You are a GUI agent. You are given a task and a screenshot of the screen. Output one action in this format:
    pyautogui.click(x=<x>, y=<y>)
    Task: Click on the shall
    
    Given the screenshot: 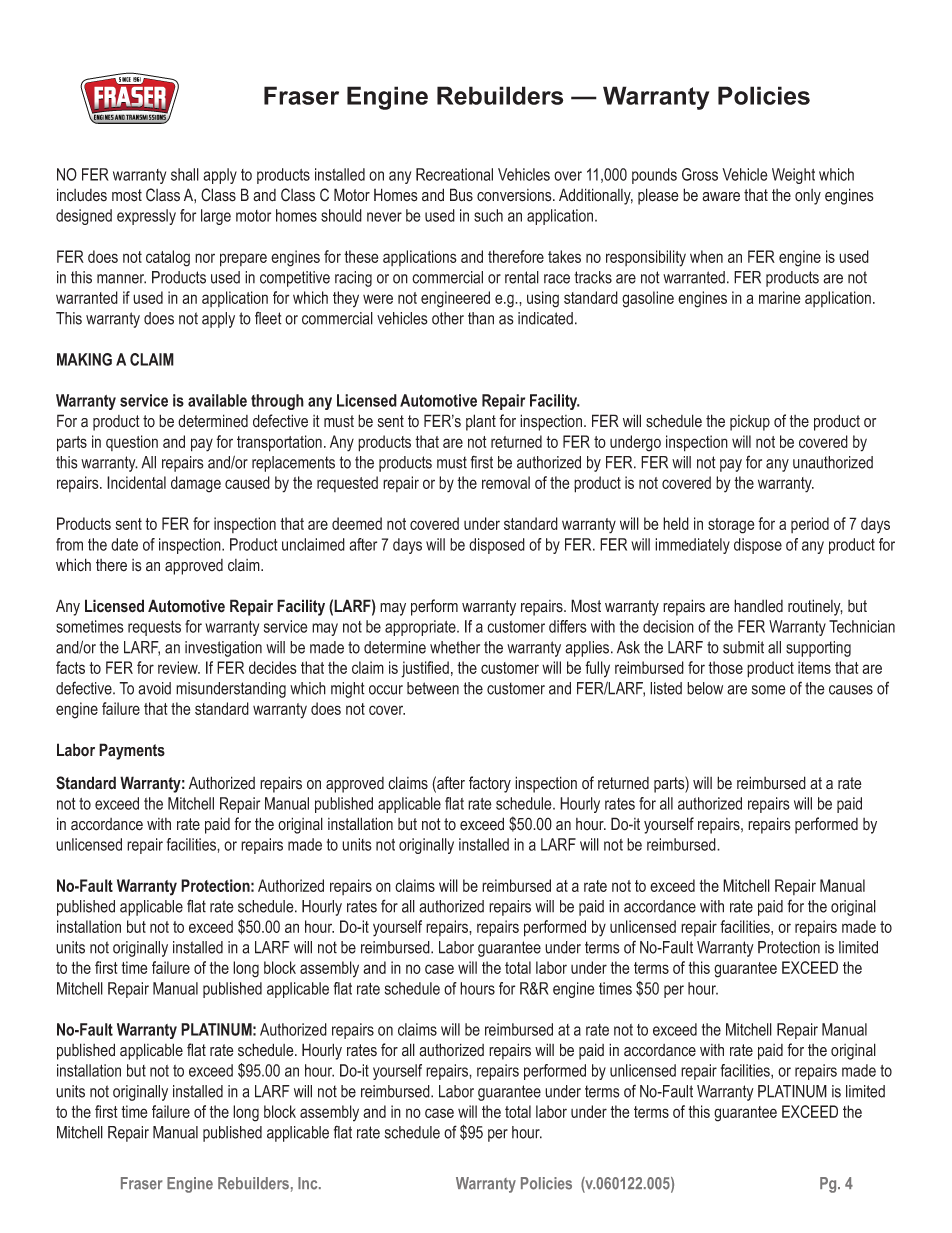 What is the action you would take?
    pyautogui.click(x=185, y=174)
